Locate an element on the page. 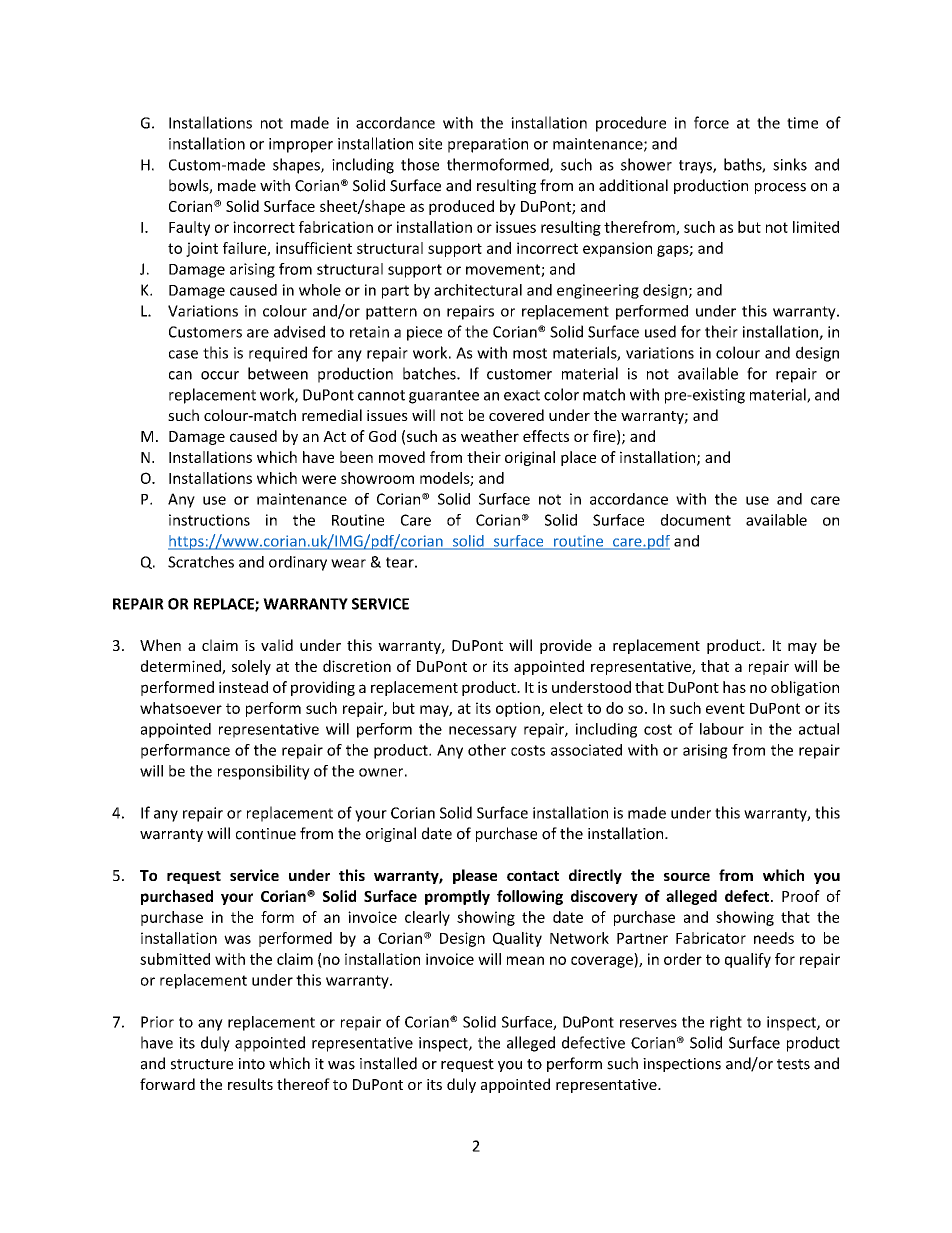 The image size is (952, 1233). into is located at coordinates (252, 1064).
